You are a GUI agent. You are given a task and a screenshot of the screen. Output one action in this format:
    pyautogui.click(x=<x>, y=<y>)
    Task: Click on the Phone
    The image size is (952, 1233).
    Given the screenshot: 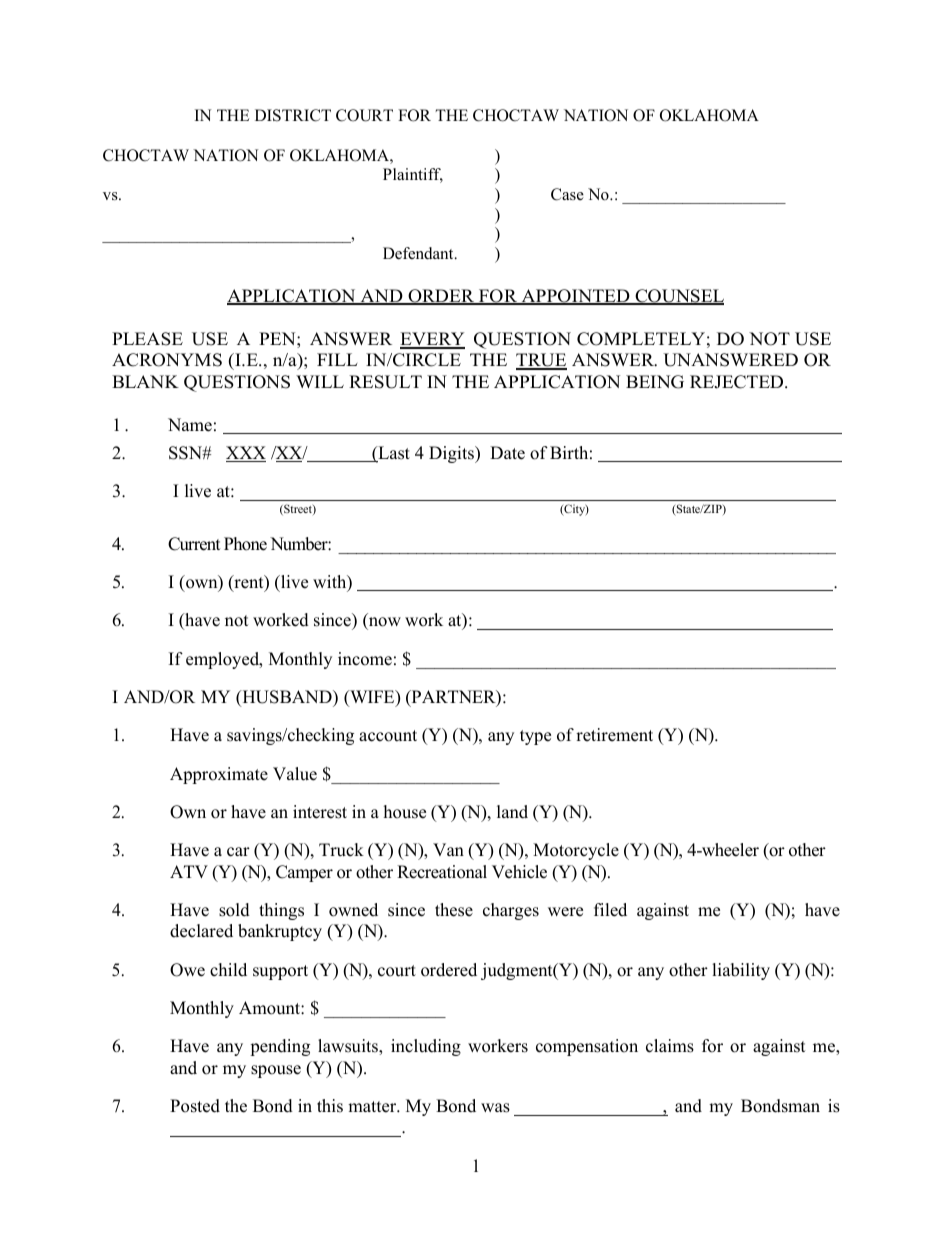 What is the action you would take?
    pyautogui.click(x=245, y=544)
